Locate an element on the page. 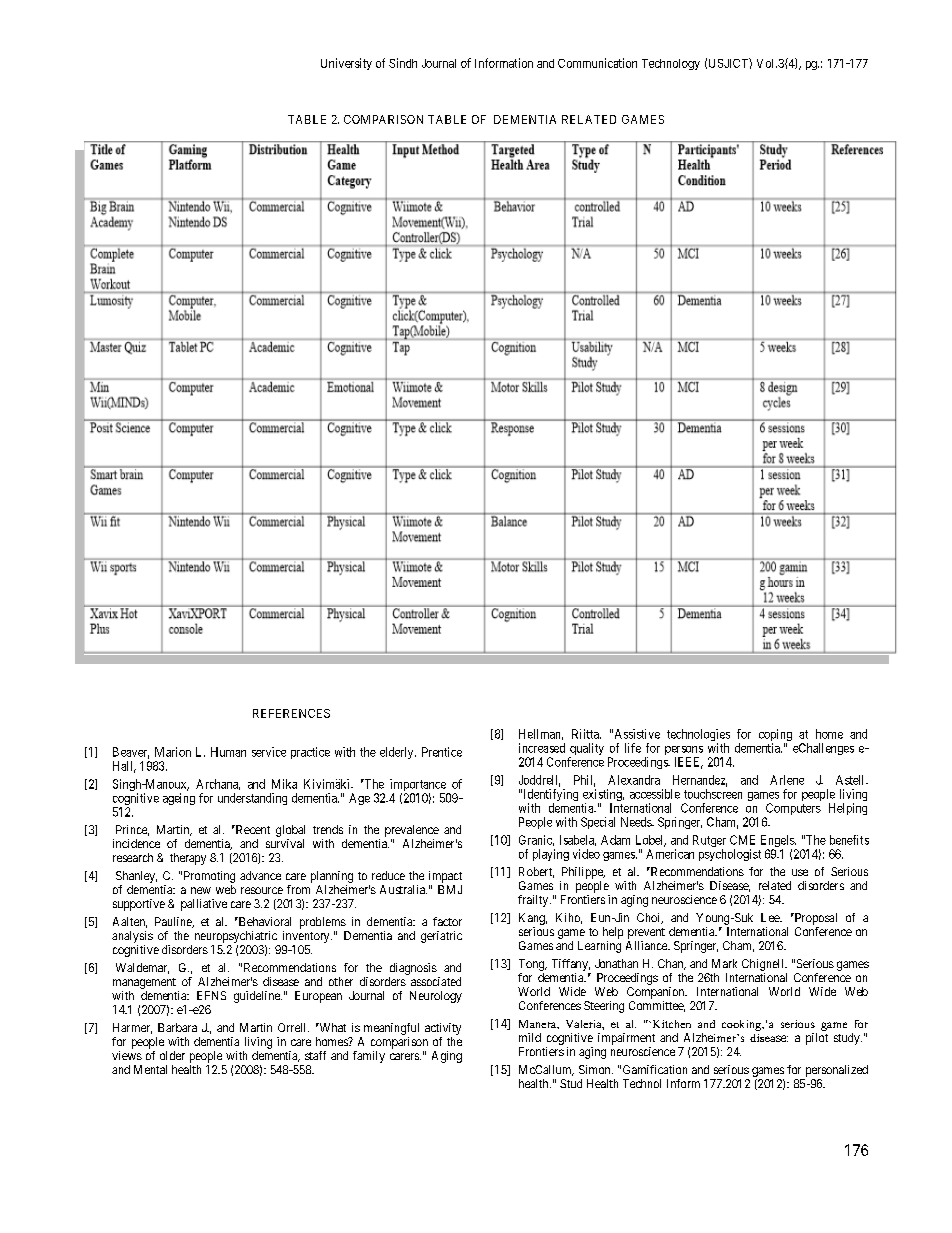 The height and width of the image is (1233, 952). Barbara is located at coordinates (177, 1027).
